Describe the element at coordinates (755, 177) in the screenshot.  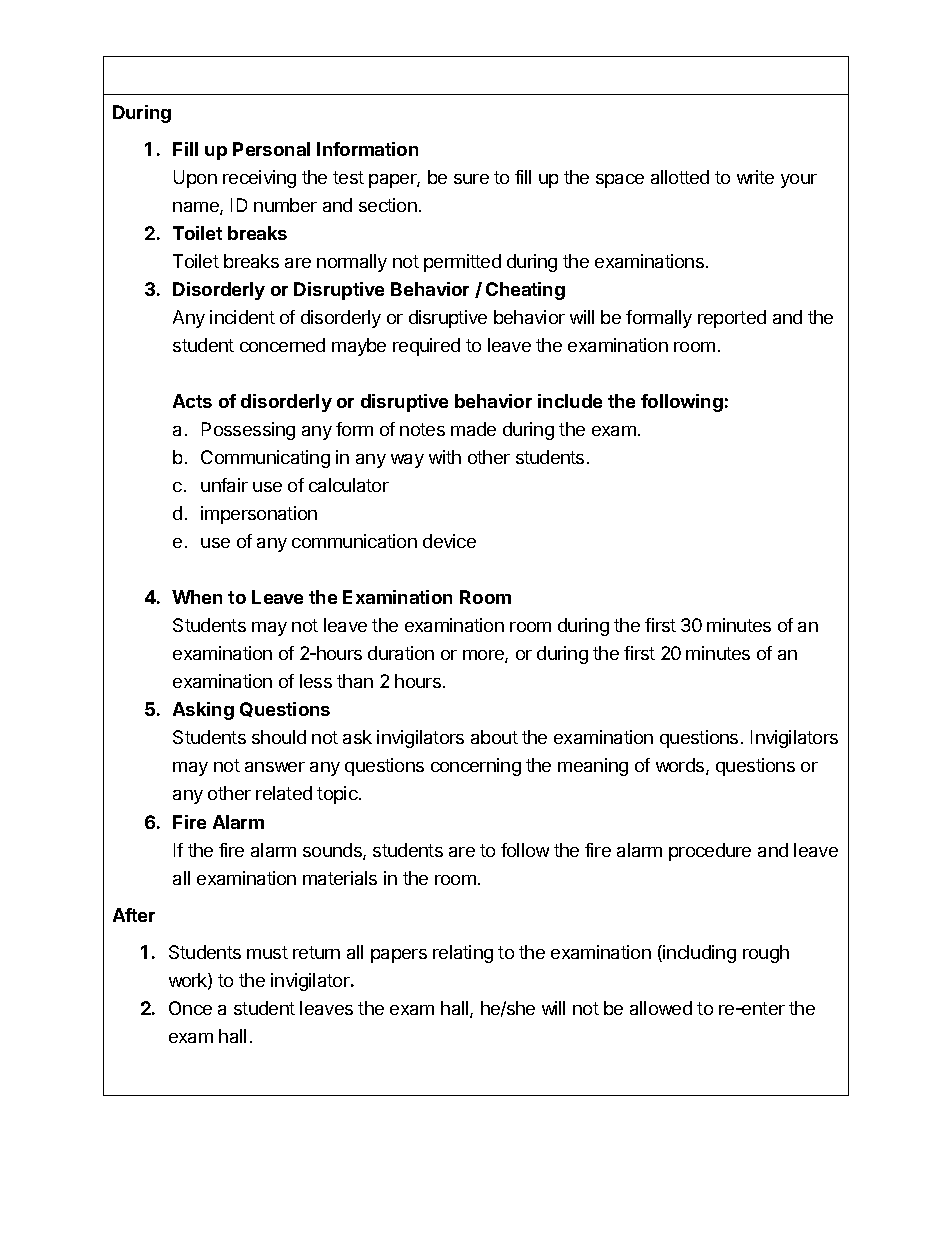
I see `write` at that location.
